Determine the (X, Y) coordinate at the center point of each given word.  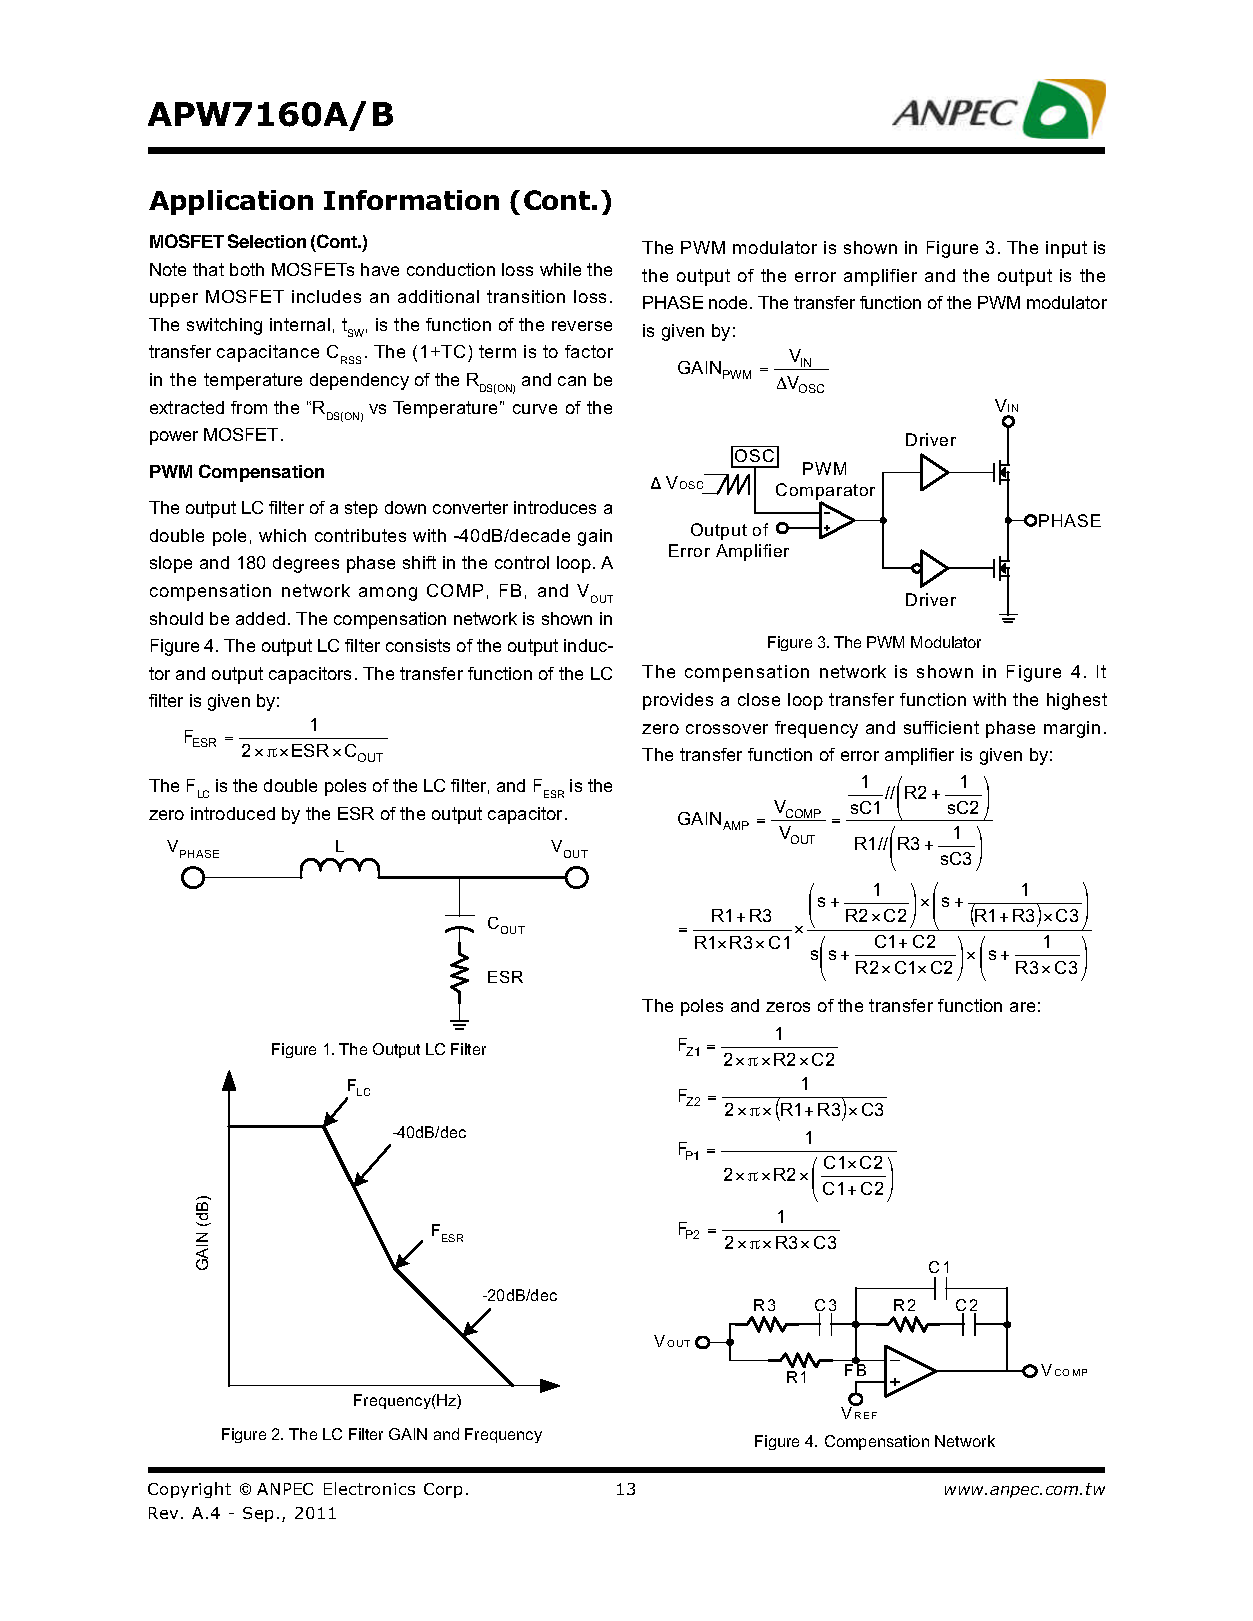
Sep (258, 1514)
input (1066, 249)
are (1022, 1007)
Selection (267, 241)
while (560, 269)
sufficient (941, 727)
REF (866, 1415)
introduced (233, 813)
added (260, 618)
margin (1072, 729)
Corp (443, 1490)
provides (678, 701)
